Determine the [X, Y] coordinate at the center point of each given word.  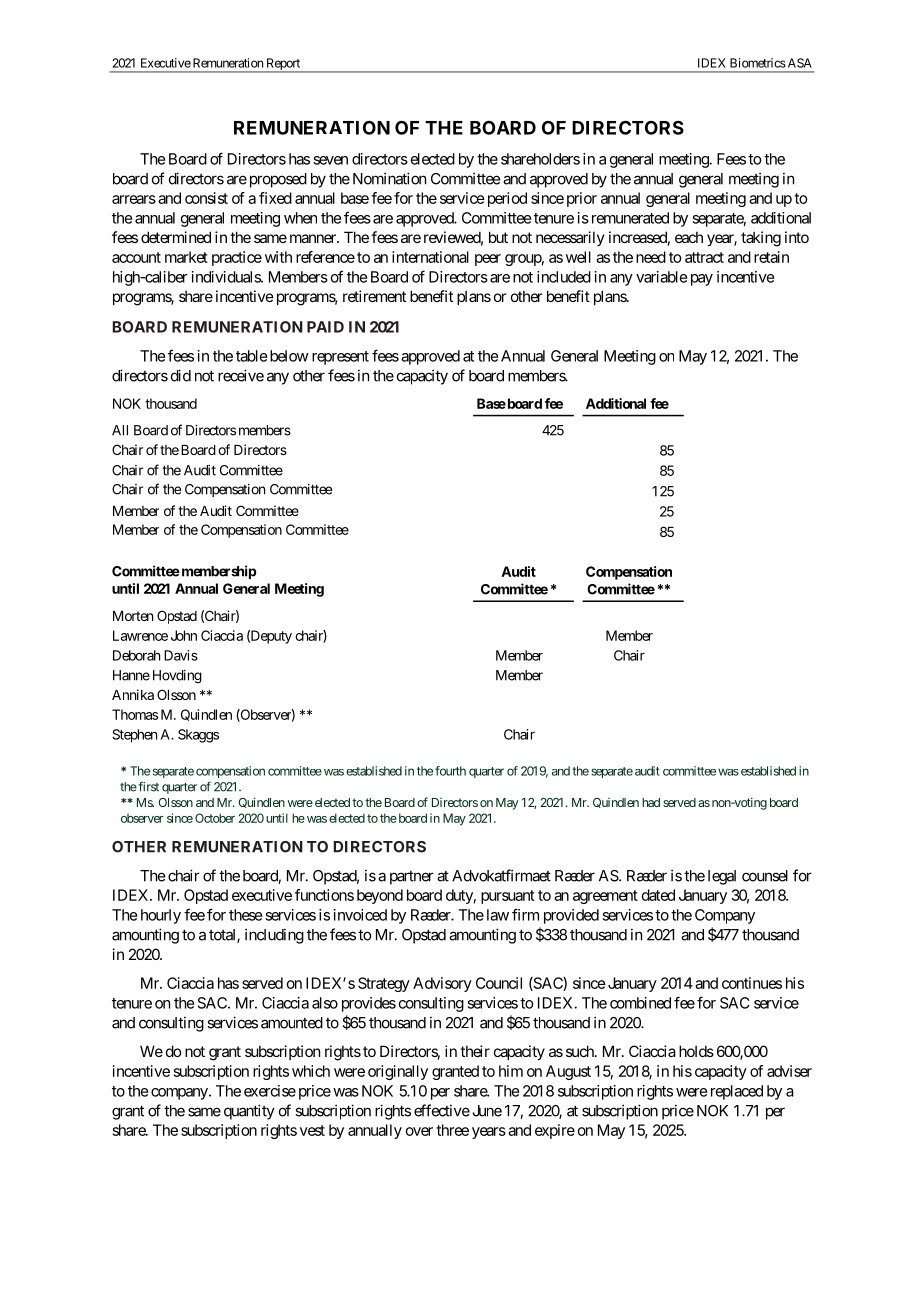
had [651, 802]
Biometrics [758, 63]
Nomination [389, 178]
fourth [450, 771]
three [452, 1130]
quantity [249, 1112]
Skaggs [198, 736]
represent [340, 358]
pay [702, 280]
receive [241, 375]
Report [283, 65]
